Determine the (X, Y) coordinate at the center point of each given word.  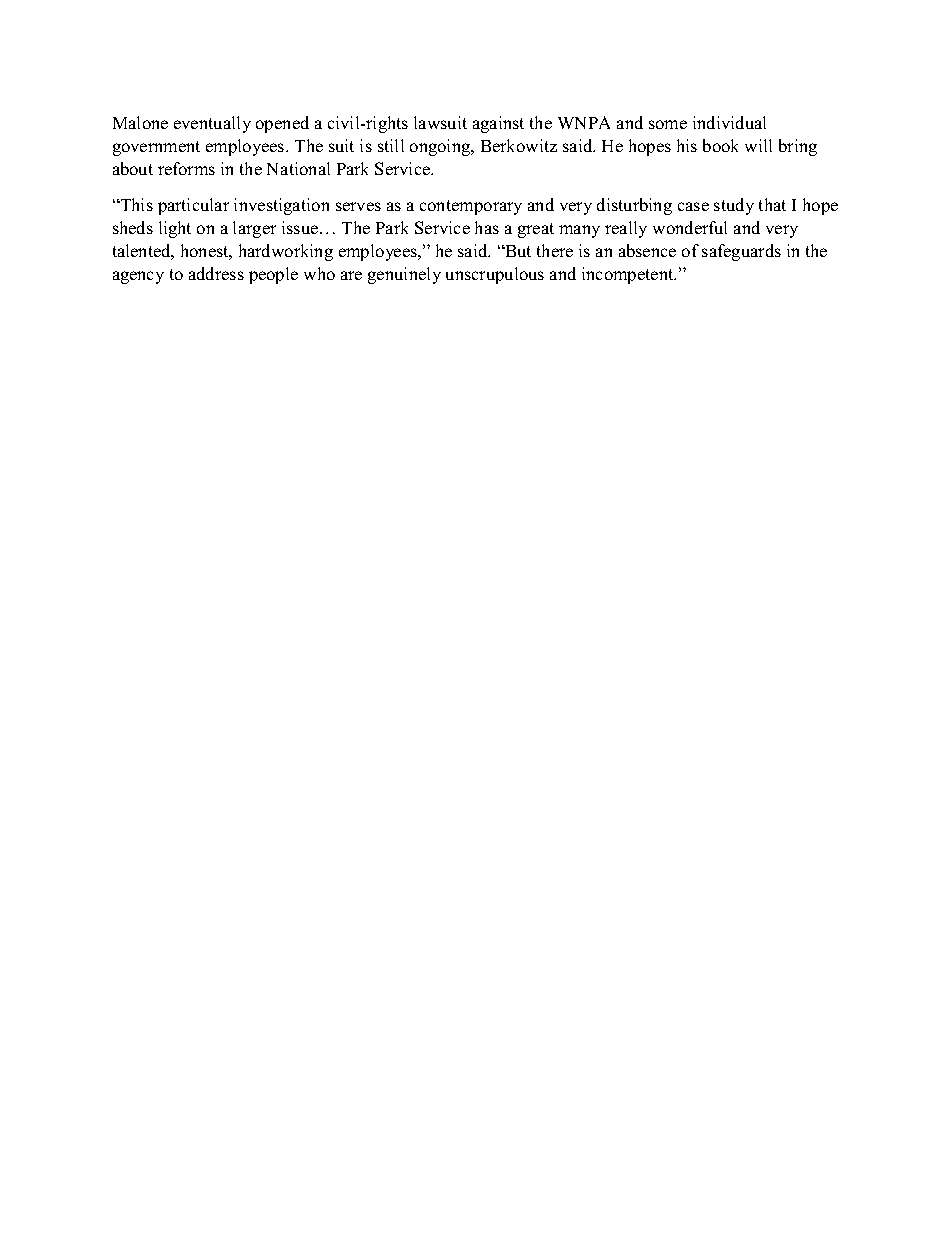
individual (729, 122)
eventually (212, 124)
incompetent (629, 275)
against (498, 124)
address (216, 273)
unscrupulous (495, 275)
